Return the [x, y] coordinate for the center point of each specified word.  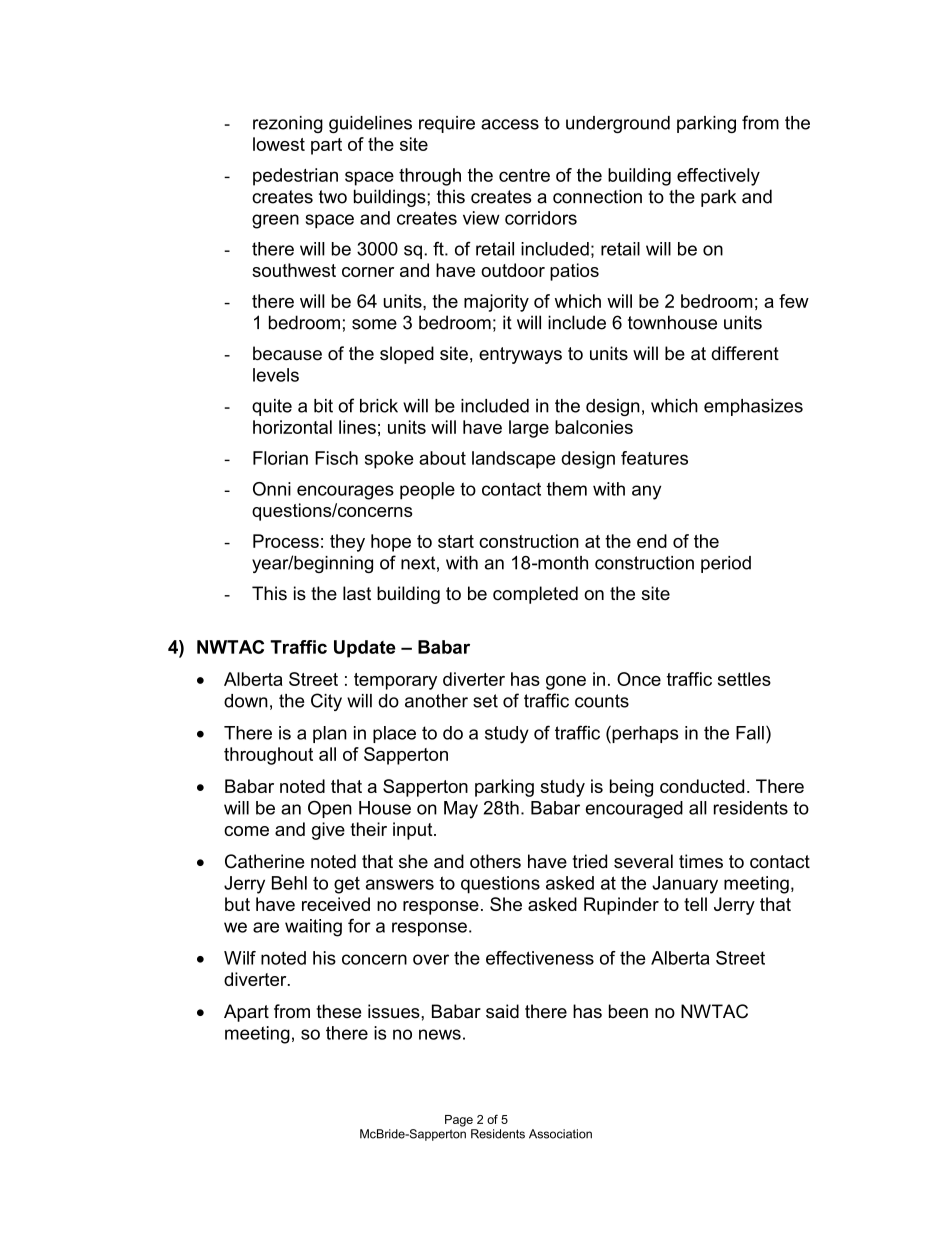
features [654, 458]
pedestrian [295, 177]
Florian [280, 458]
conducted [702, 786]
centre [524, 175]
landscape [514, 460]
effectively [718, 177]
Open [330, 809]
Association [560, 1134]
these [338, 1011]
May [461, 810]
